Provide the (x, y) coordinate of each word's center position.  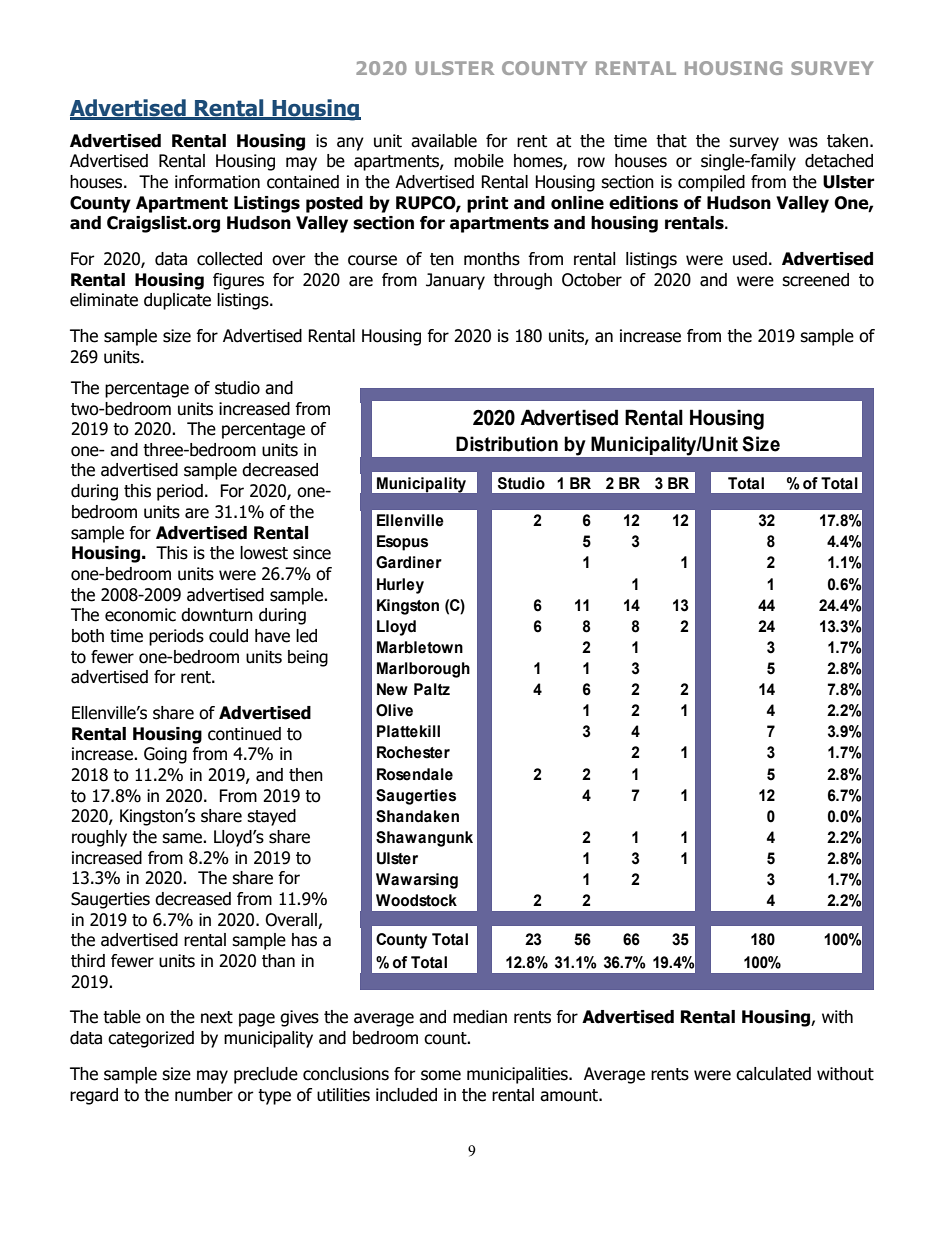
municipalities (518, 1075)
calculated (773, 1074)
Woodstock (416, 900)
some (441, 1075)
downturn (217, 615)
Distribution (507, 444)
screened (815, 280)
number (204, 1095)
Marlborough (423, 670)
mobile (479, 161)
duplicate (177, 301)
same (183, 838)
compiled (711, 183)
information (217, 182)
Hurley (400, 586)
